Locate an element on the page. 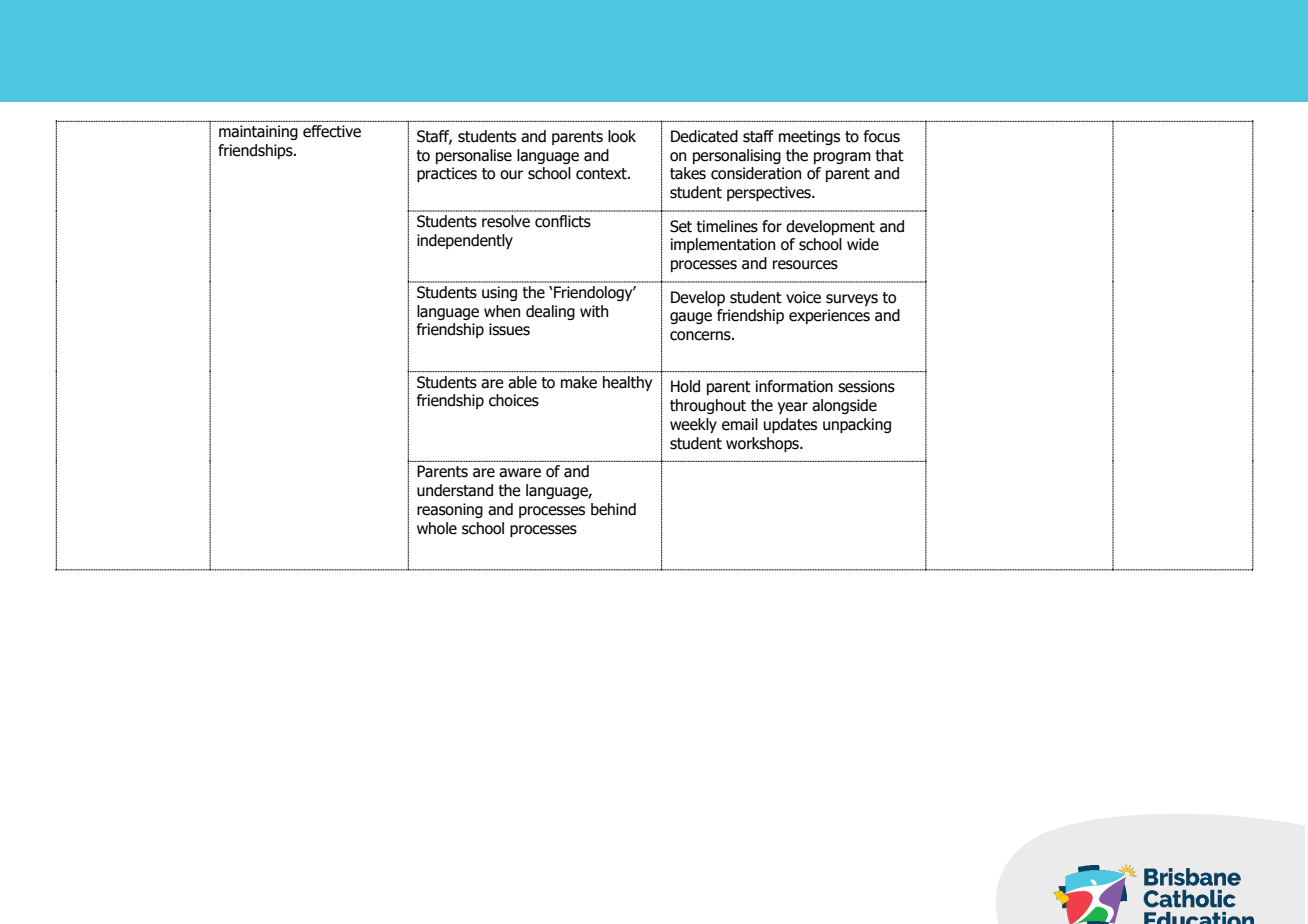 The width and height of the document is (1308, 924). behind is located at coordinates (613, 509).
